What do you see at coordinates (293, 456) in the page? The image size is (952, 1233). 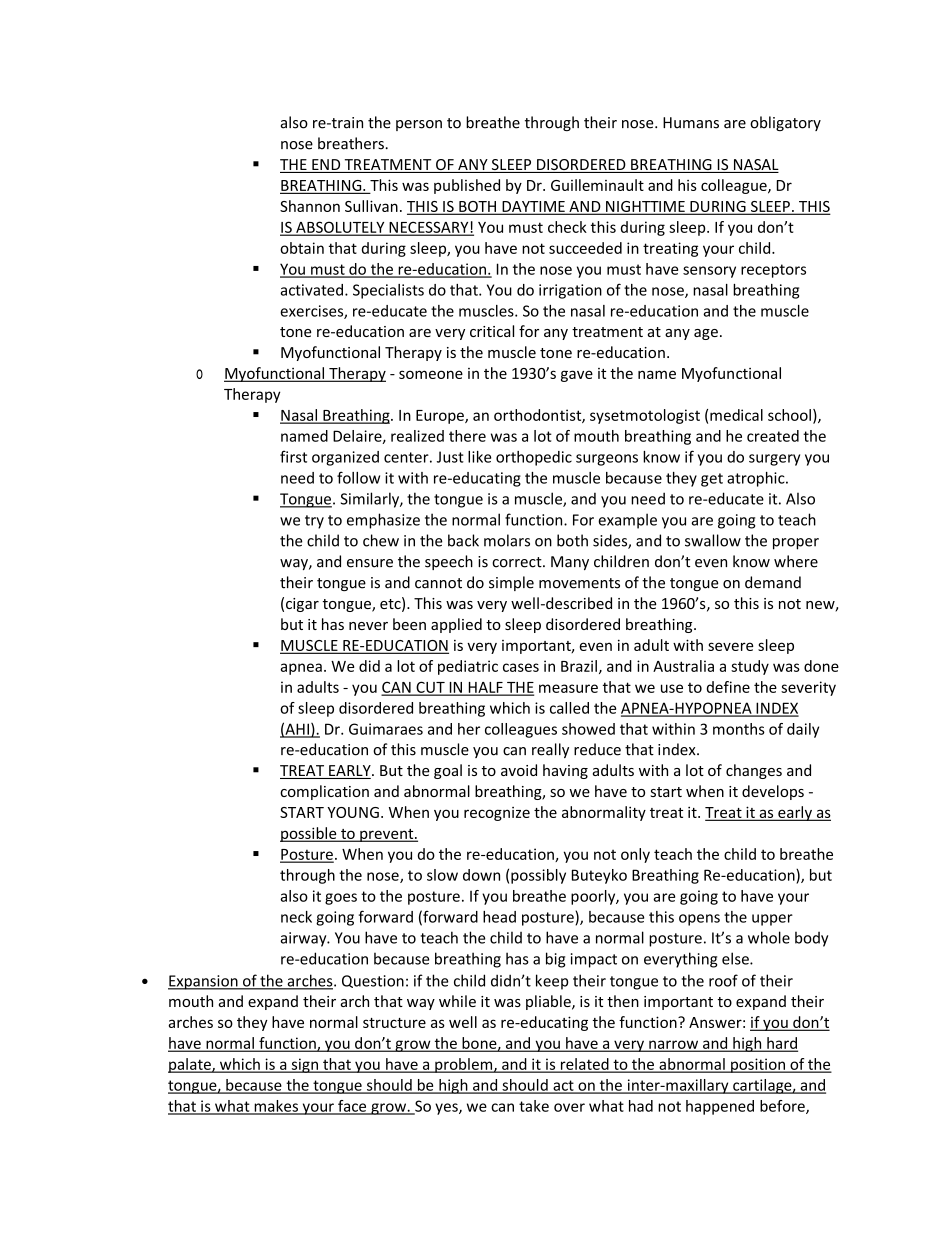 I see `first` at bounding box center [293, 456].
